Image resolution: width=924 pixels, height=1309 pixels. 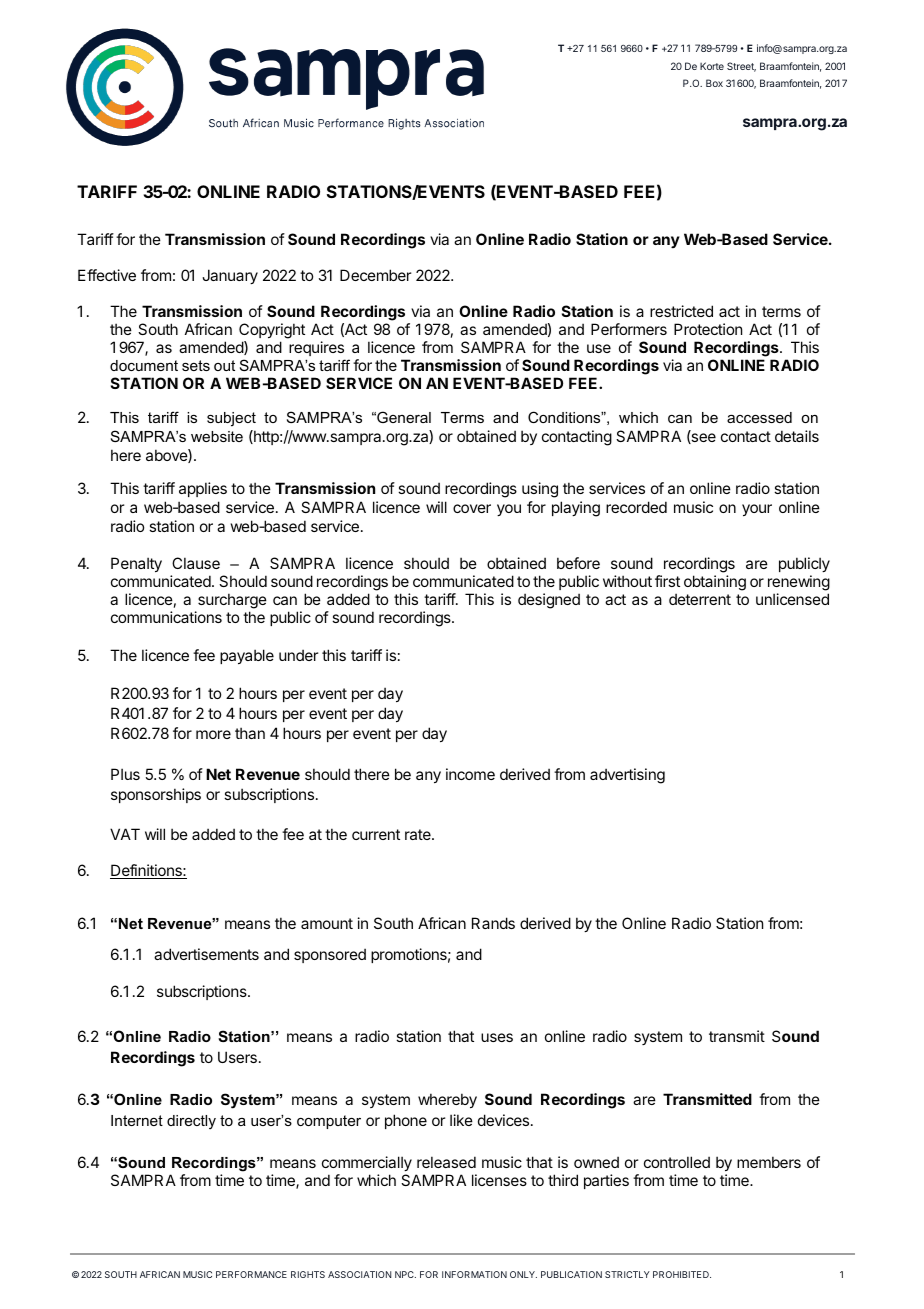 What do you see at coordinates (203, 489) in the page?
I see `applies` at bounding box center [203, 489].
